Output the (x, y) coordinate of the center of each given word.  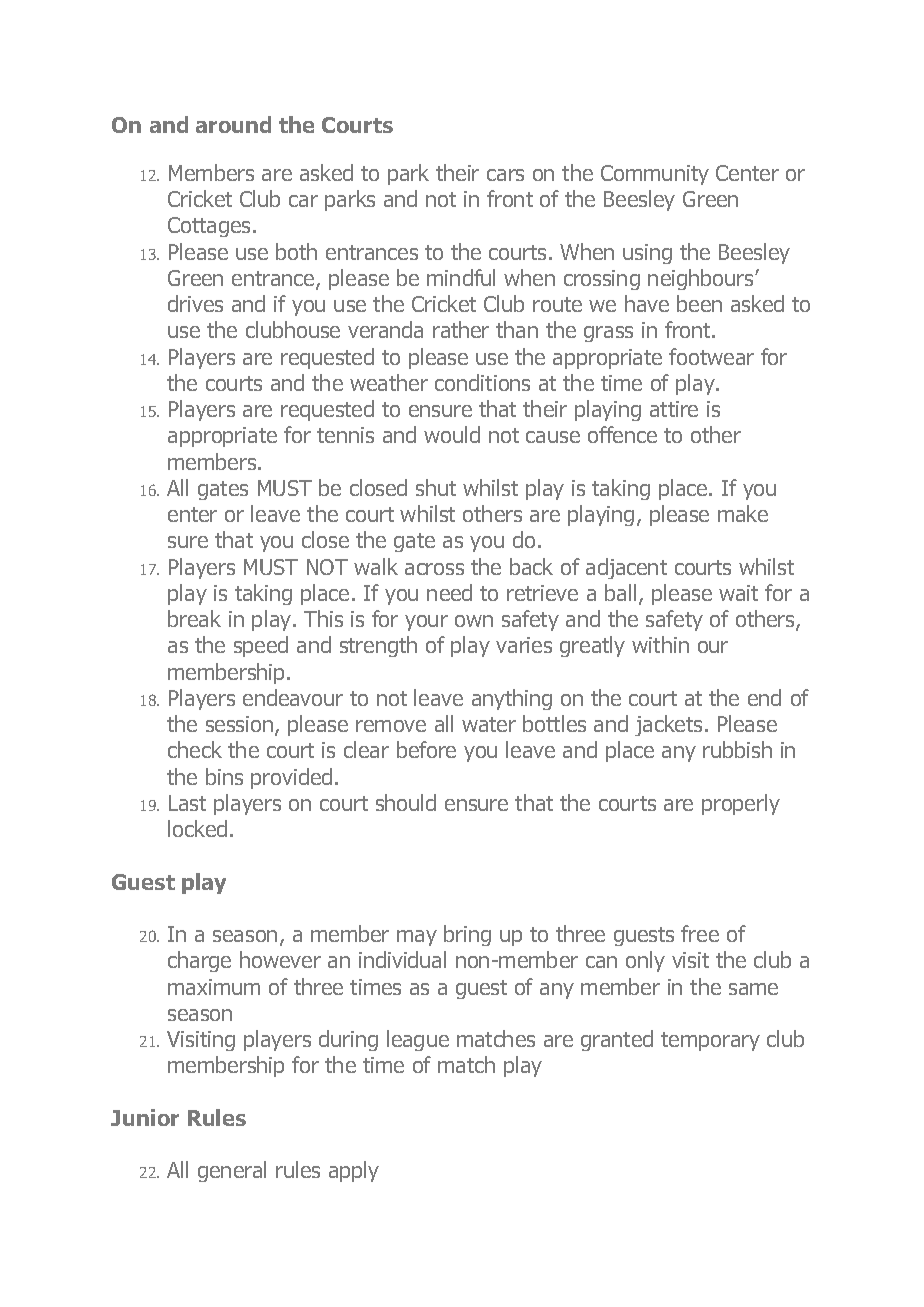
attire (674, 409)
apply (354, 1171)
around (233, 124)
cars (505, 175)
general (232, 1171)
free (700, 933)
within (660, 644)
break (194, 618)
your (426, 623)
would (452, 434)
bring (467, 935)
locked (197, 828)
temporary (710, 1041)
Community (655, 175)
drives (195, 303)
